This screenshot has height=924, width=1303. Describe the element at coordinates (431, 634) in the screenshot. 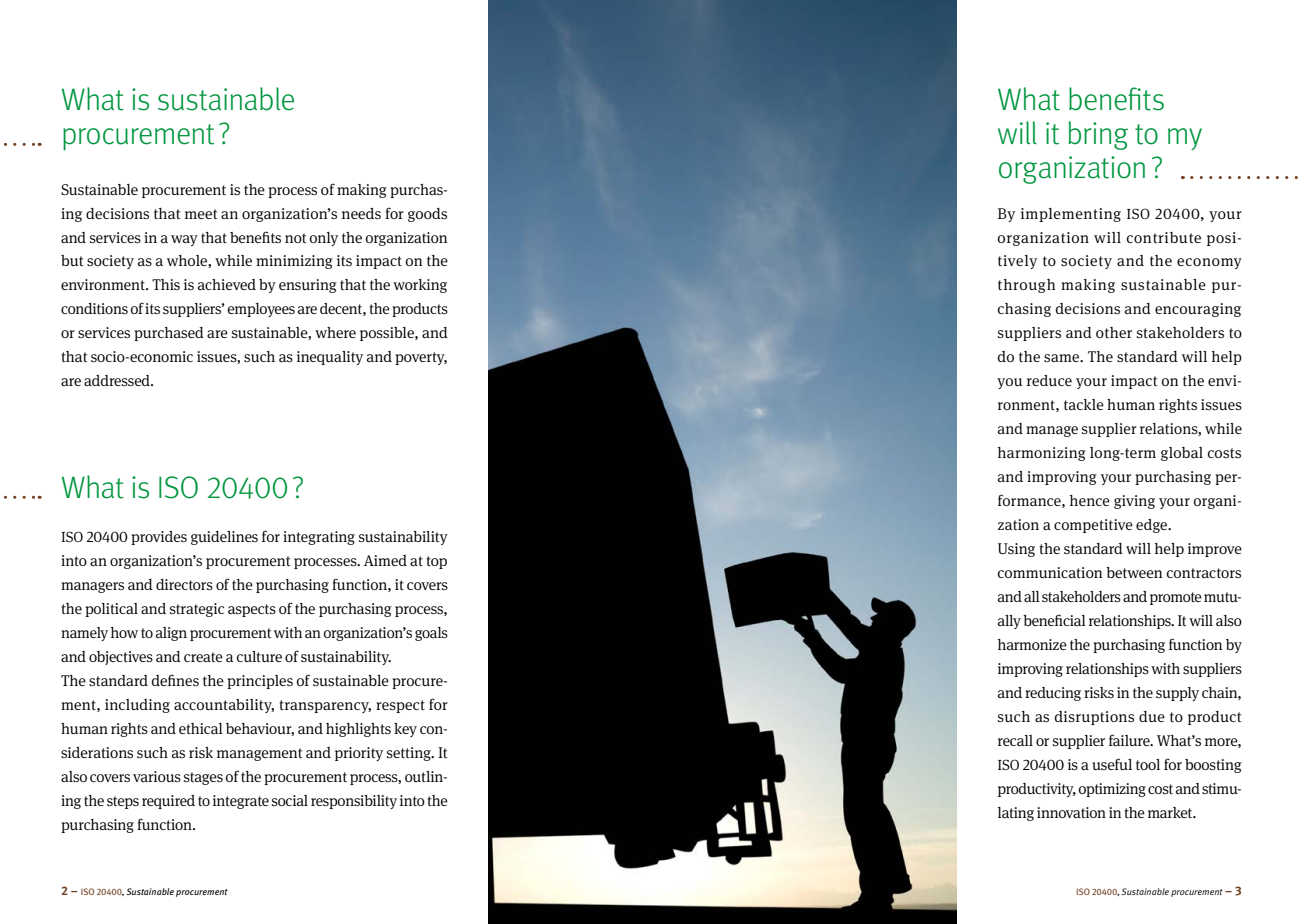

I see `goals` at that location.
